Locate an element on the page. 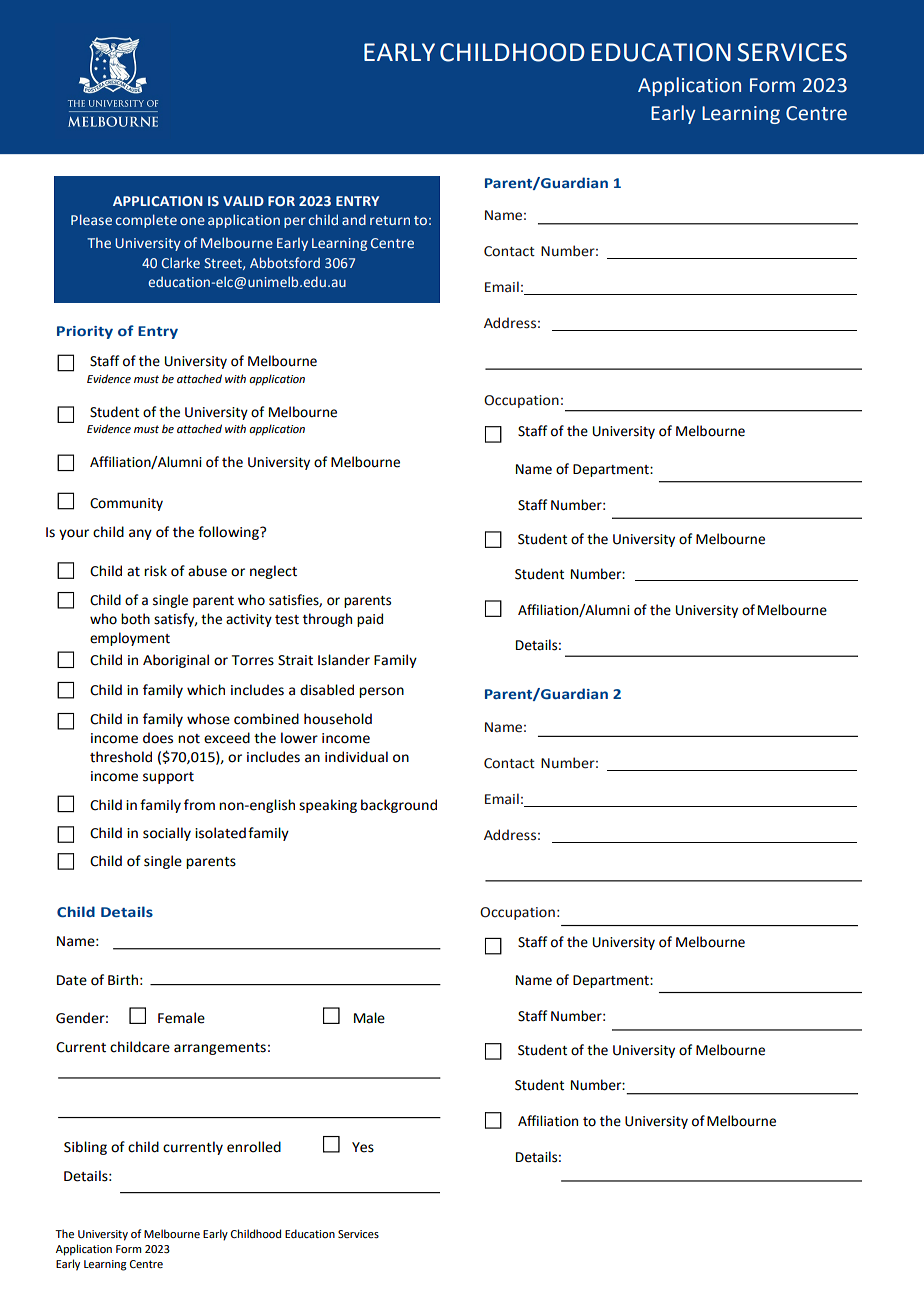 Image resolution: width=924 pixels, height=1307 pixels. Community is located at coordinates (126, 504).
